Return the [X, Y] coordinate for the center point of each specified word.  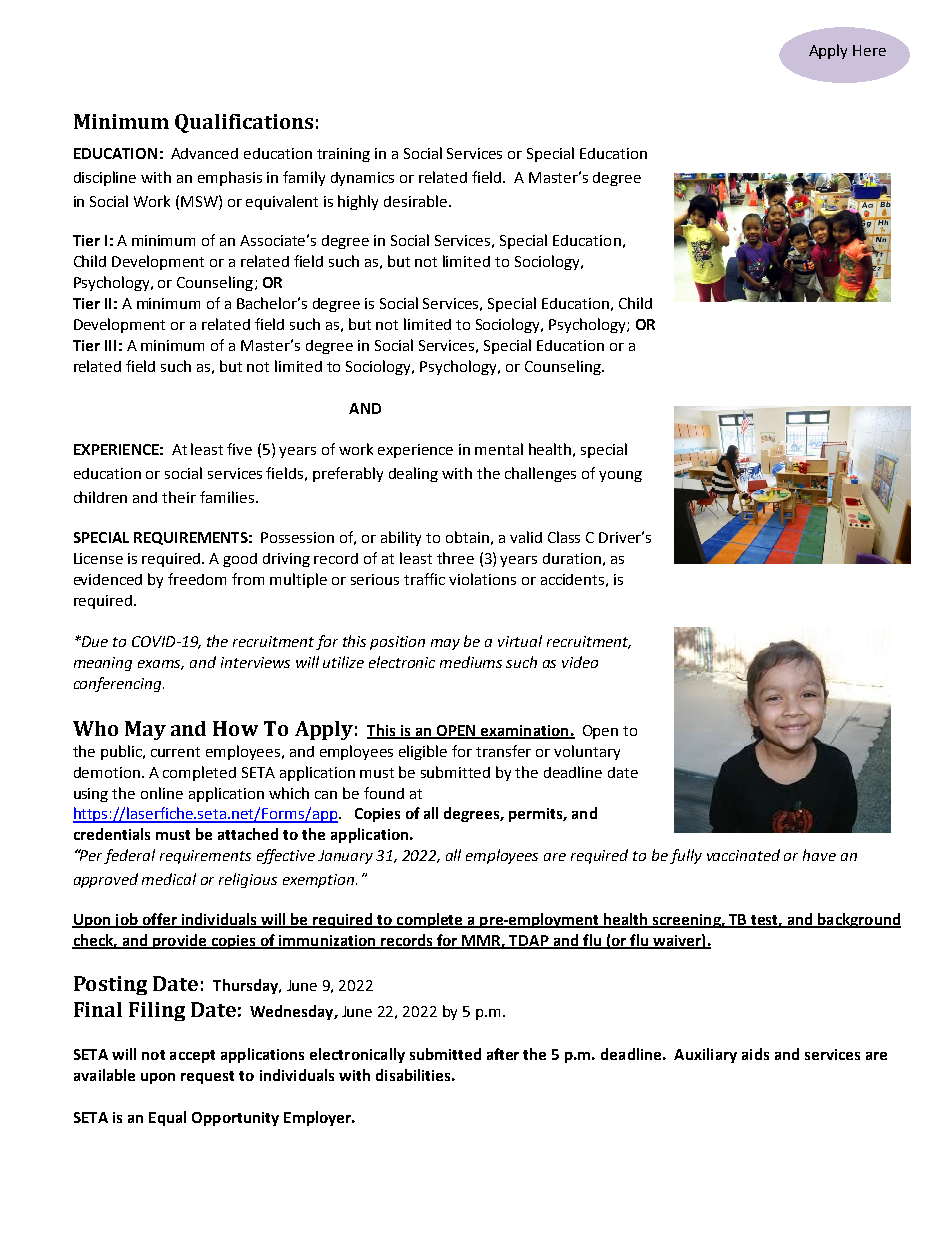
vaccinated [743, 855]
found [384, 793]
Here [869, 50]
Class [564, 537]
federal [129, 856]
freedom [197, 579]
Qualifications [244, 123]
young [620, 476]
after [503, 1054]
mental [499, 449]
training [343, 155]
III [110, 345]
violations [482, 579]
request [207, 1077]
